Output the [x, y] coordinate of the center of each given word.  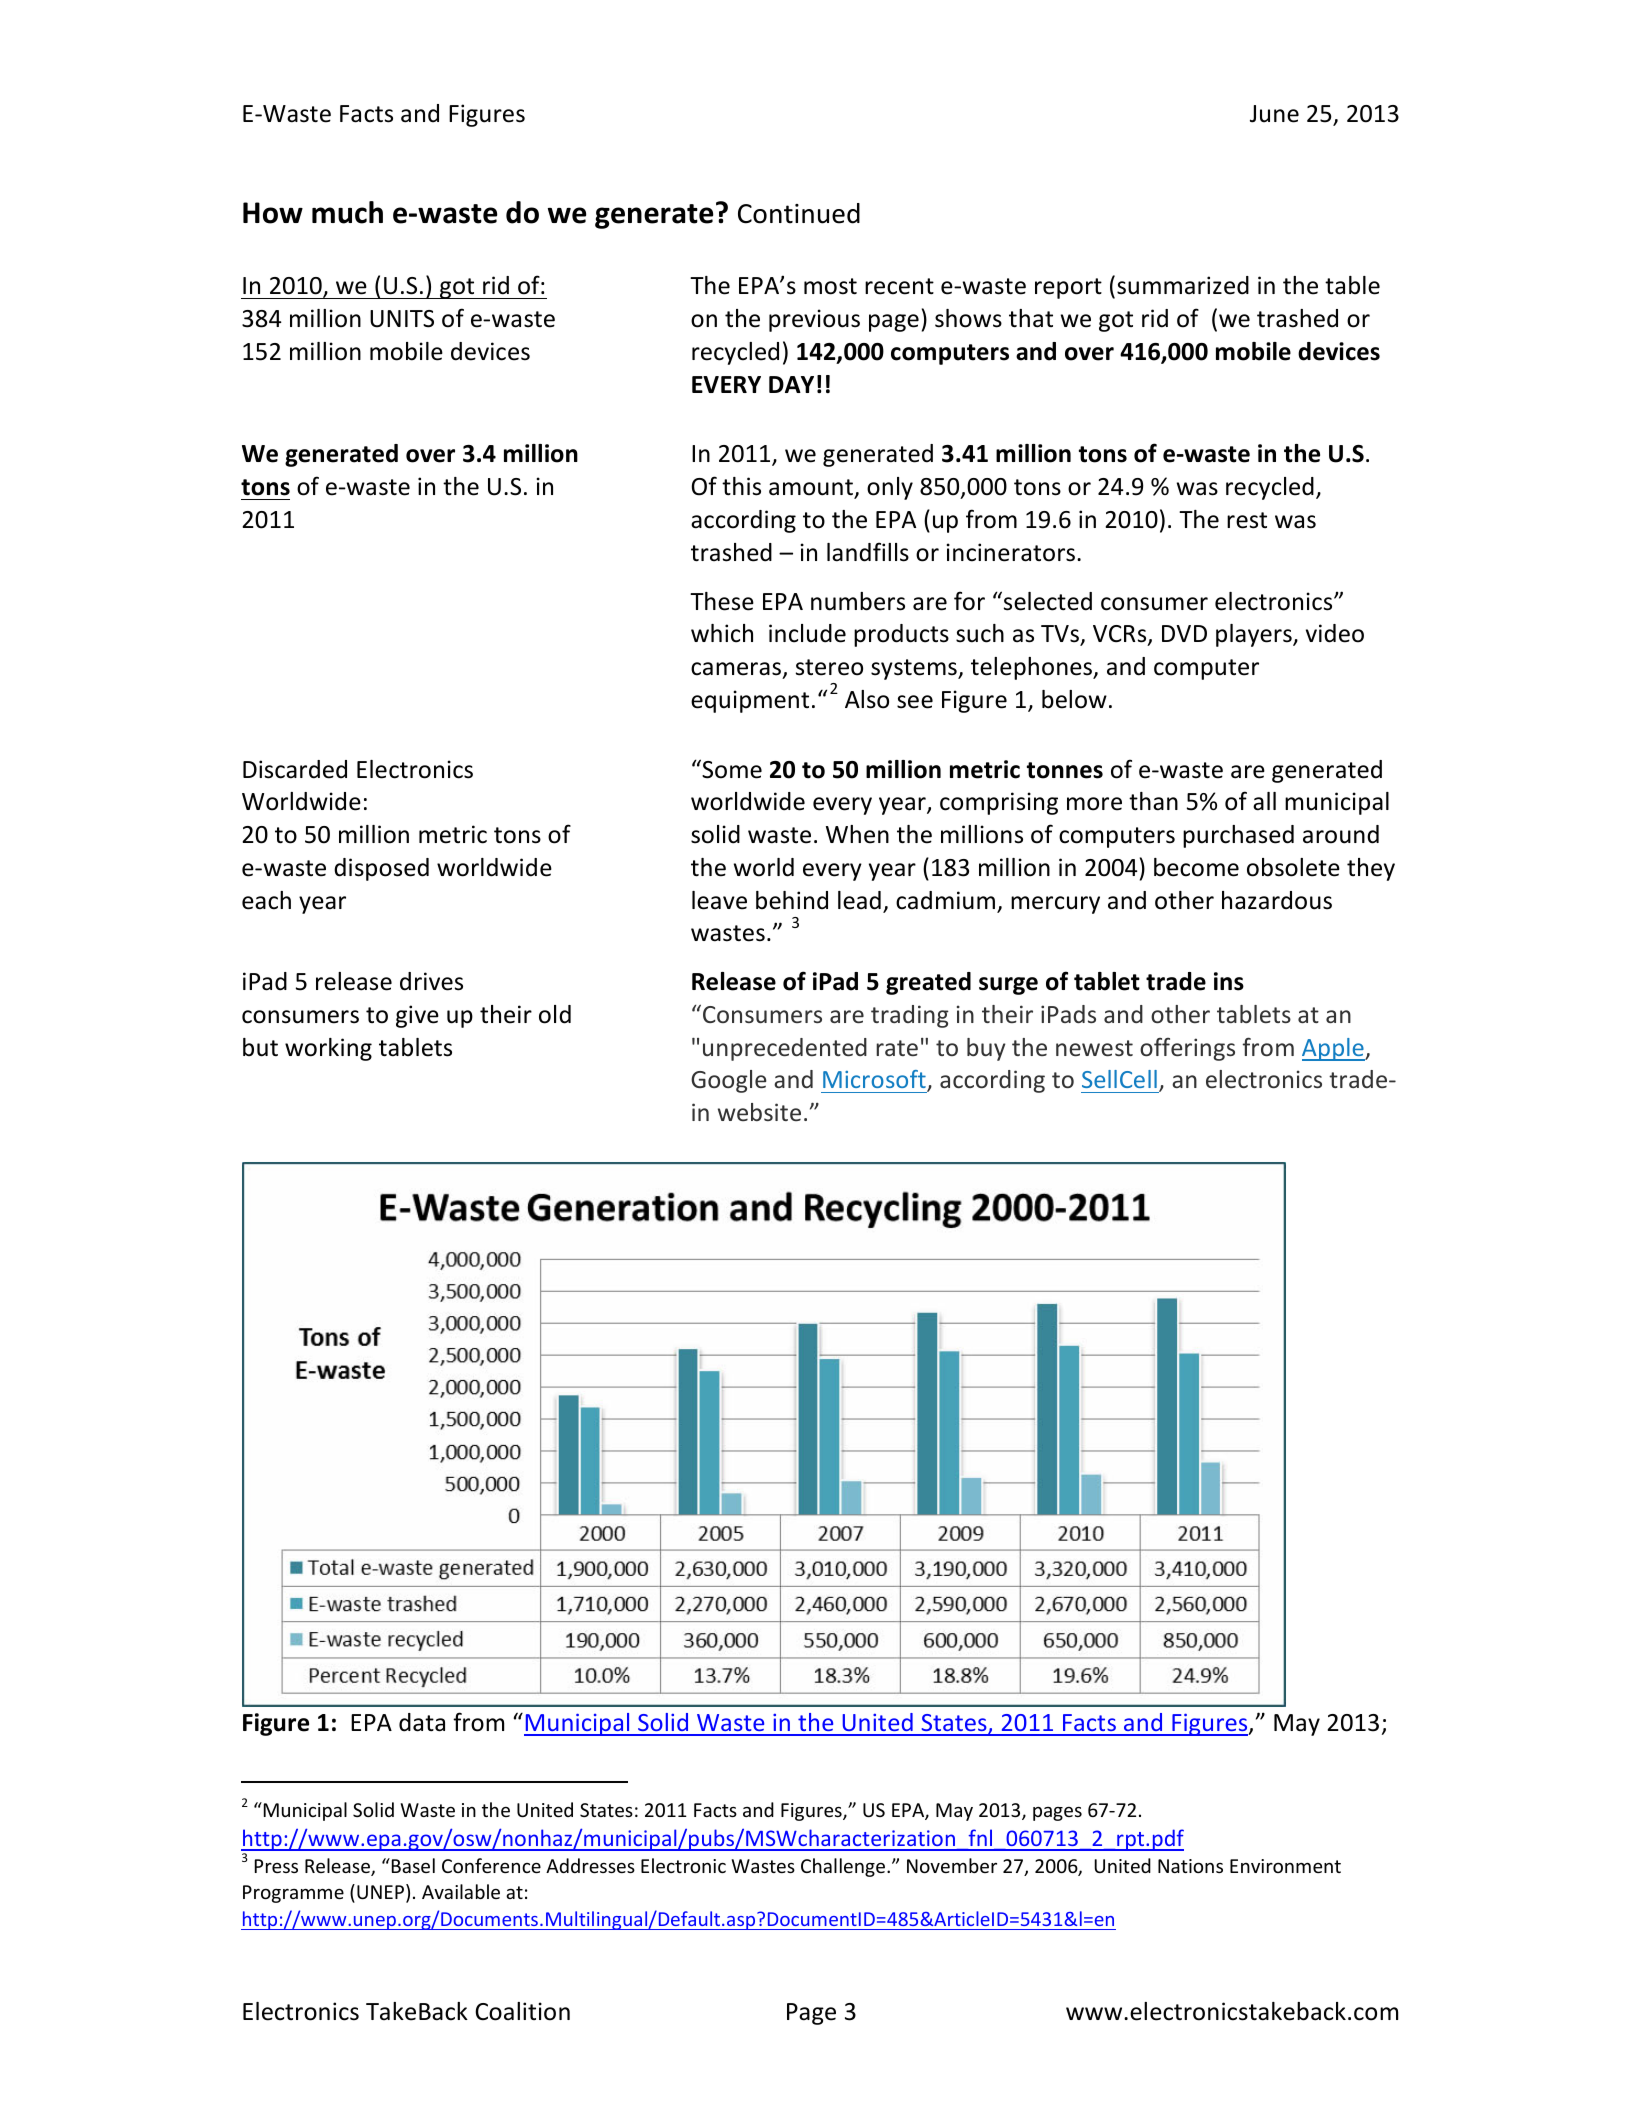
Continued [799, 213]
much [347, 212]
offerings [1187, 1049]
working [328, 1049]
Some [731, 769]
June [1274, 114]
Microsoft [875, 1081]
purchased [1238, 836]
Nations [1190, 1866]
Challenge [844, 1867]
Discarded [295, 769]
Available [461, 1891]
